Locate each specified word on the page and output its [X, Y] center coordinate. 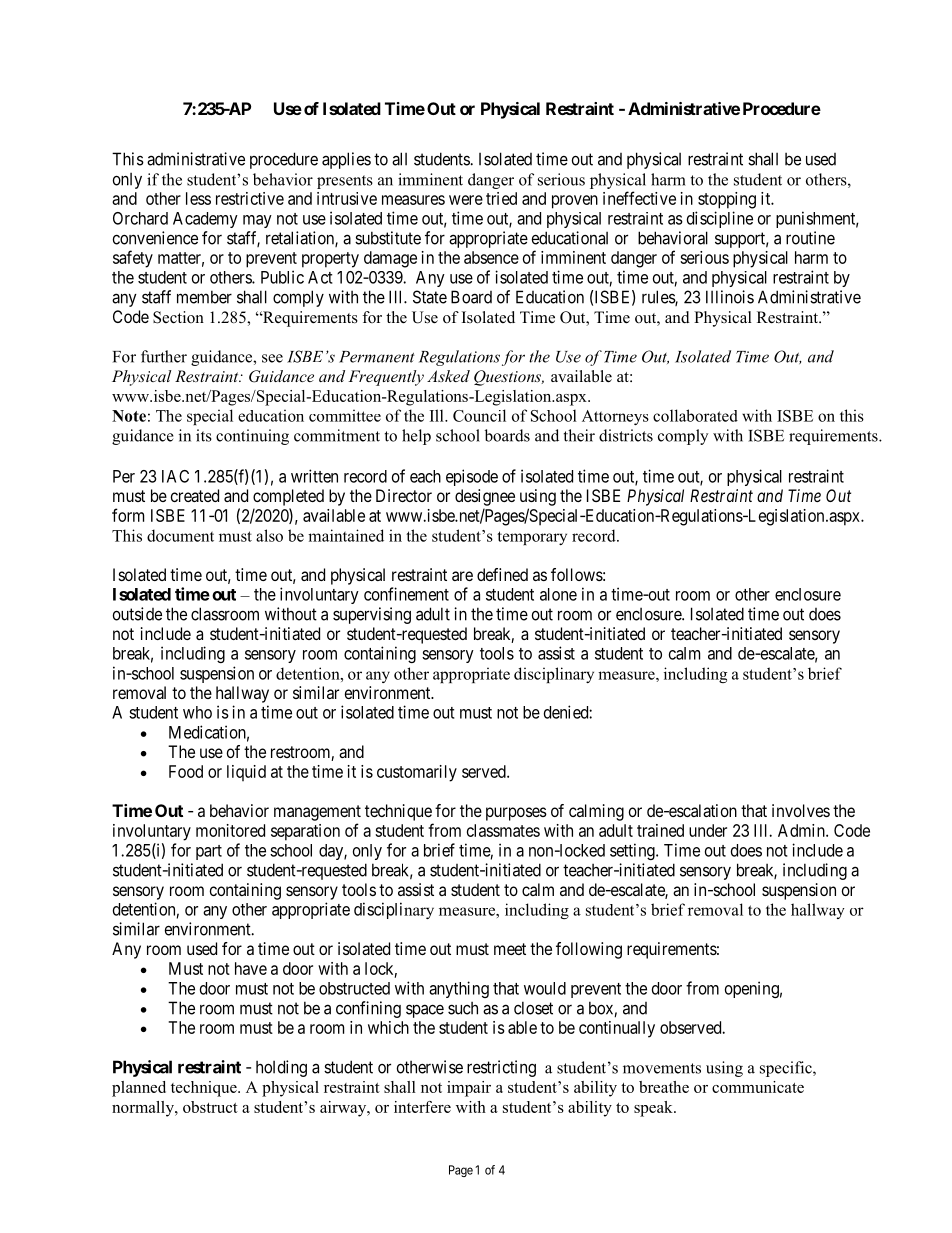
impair [469, 1089]
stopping [727, 200]
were [466, 200]
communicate [758, 1087]
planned [139, 1089]
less [198, 198]
